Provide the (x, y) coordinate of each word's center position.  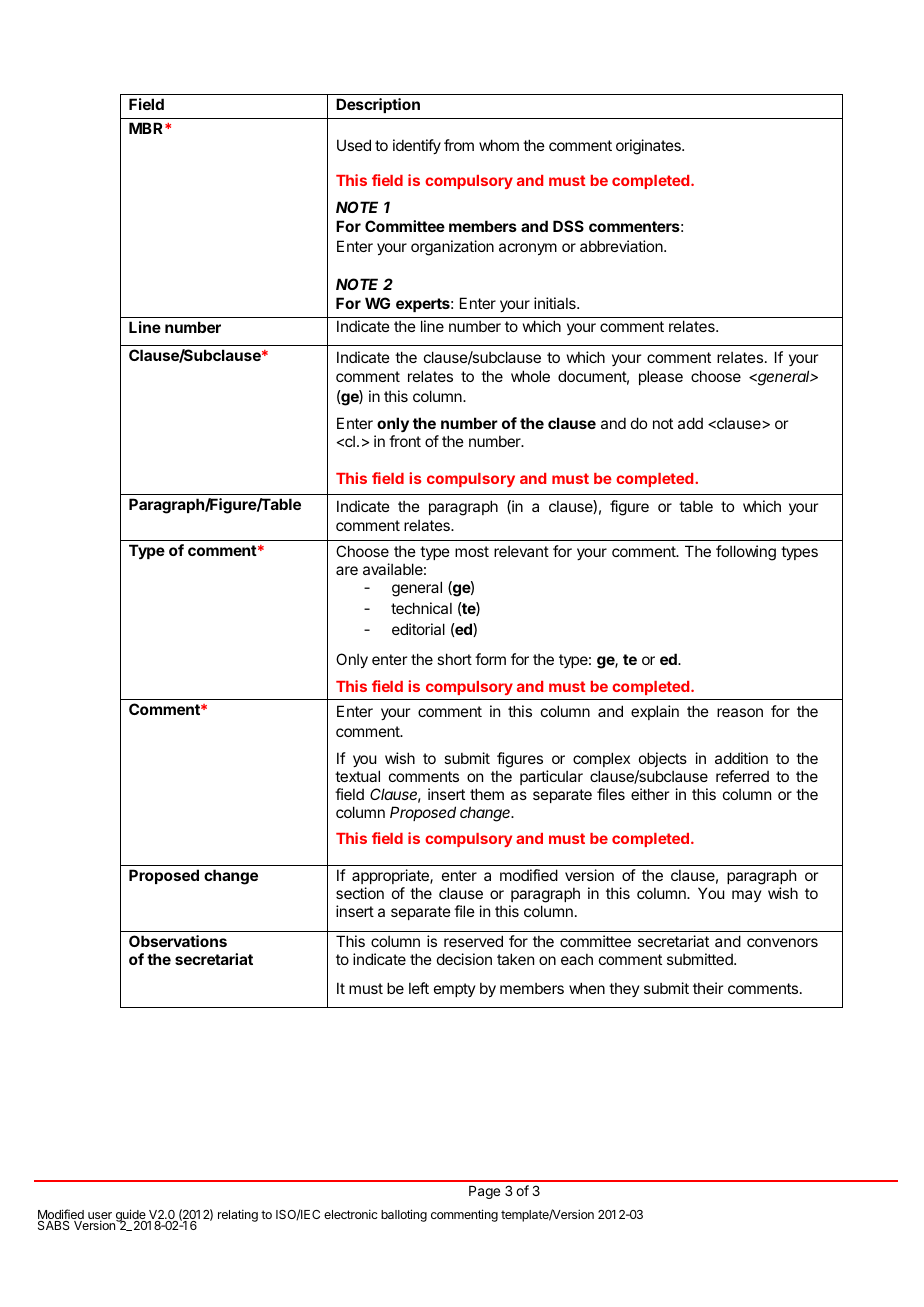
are (347, 570)
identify (417, 146)
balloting (404, 1215)
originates (649, 147)
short (454, 659)
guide (130, 1216)
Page (484, 1192)
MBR (147, 128)
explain (655, 712)
